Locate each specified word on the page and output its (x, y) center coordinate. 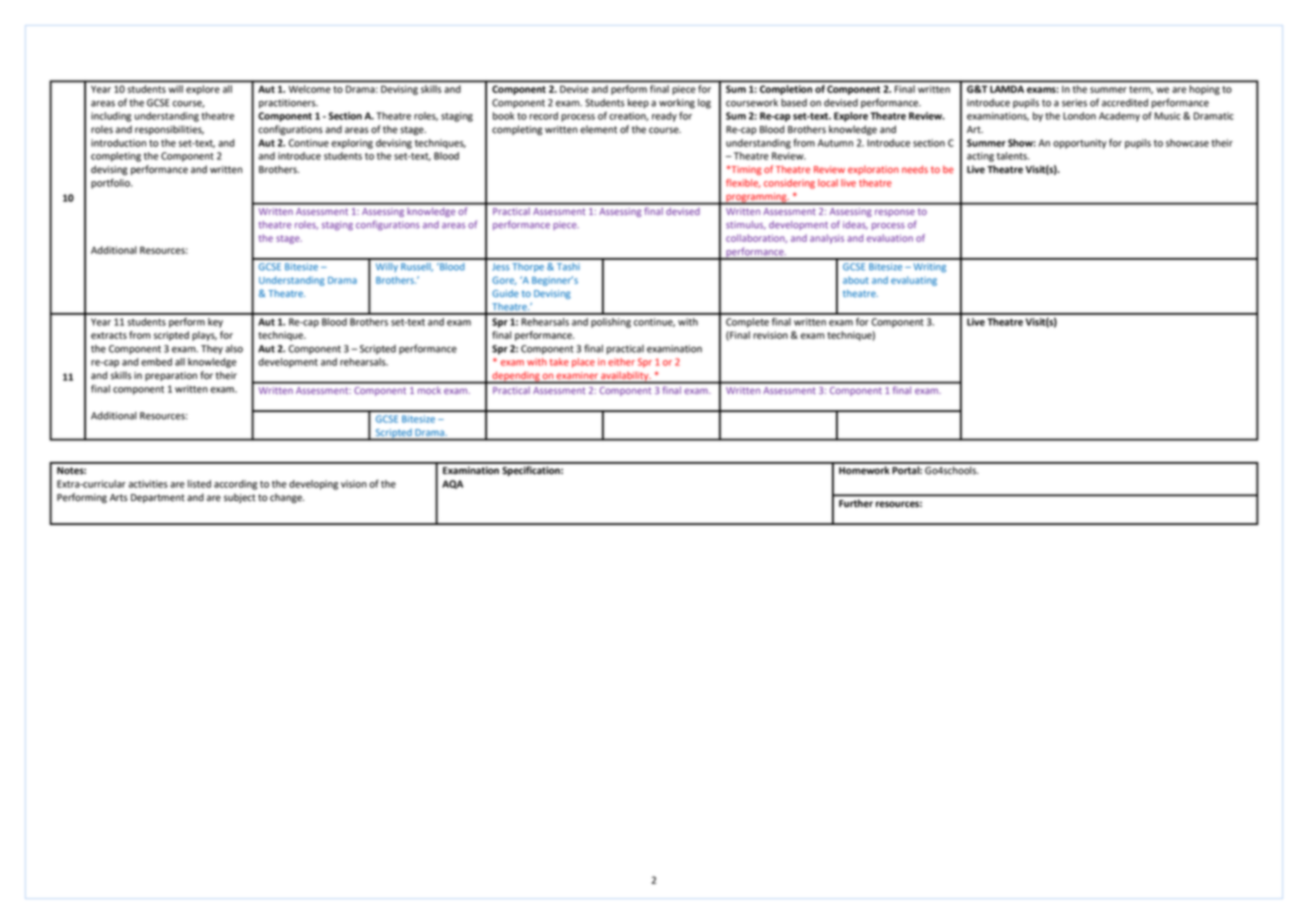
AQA (452, 484)
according (235, 485)
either (621, 362)
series (1074, 103)
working (677, 104)
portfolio (111, 184)
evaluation (890, 238)
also (234, 349)
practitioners (288, 104)
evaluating (914, 281)
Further (856, 503)
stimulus (746, 225)
